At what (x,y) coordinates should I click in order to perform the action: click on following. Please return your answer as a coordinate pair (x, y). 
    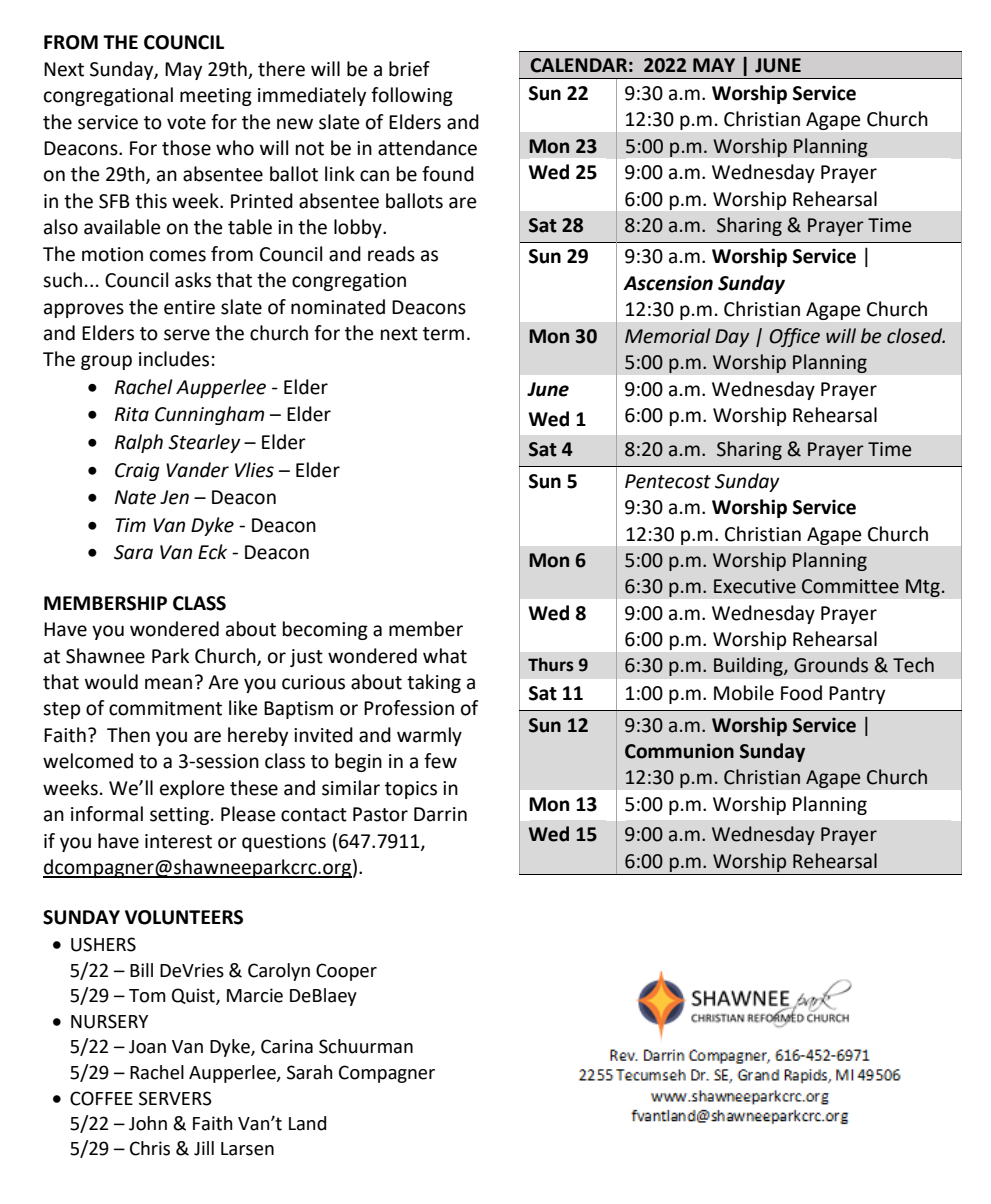
    Looking at the image, I should click on (412, 96).
